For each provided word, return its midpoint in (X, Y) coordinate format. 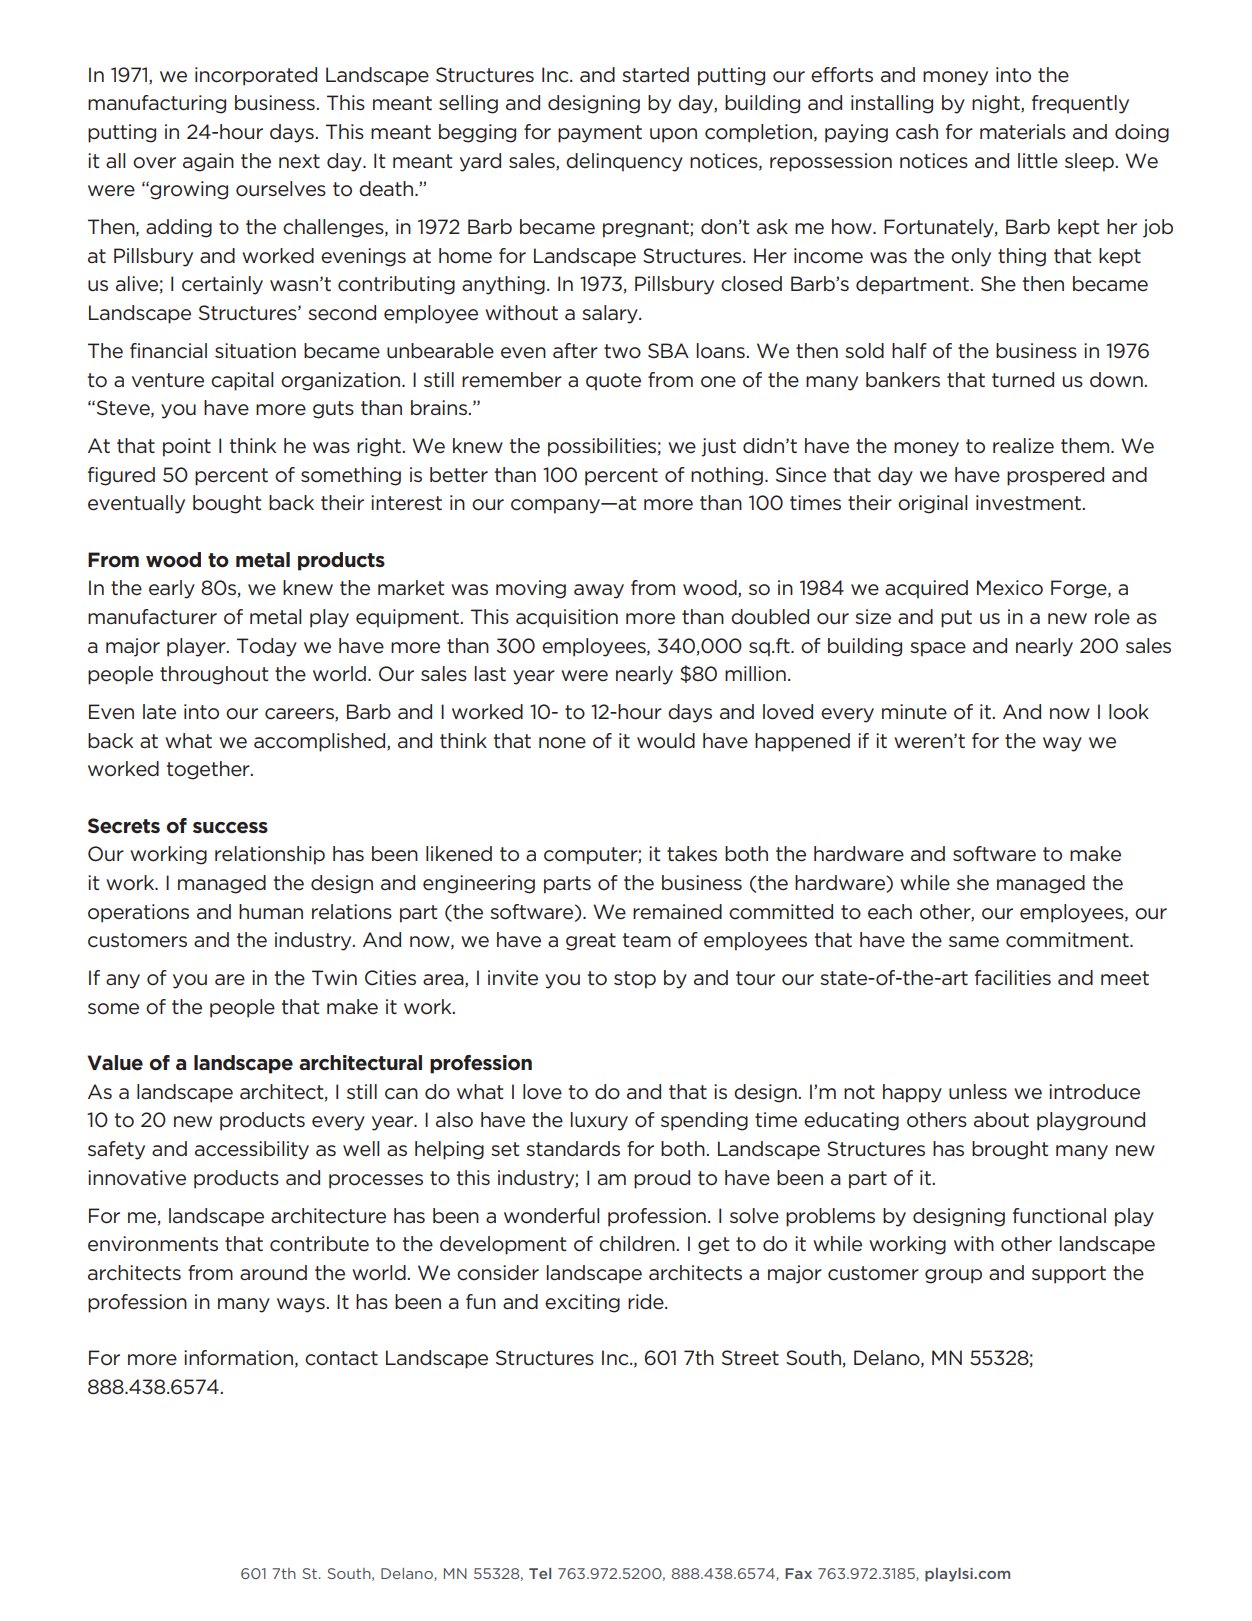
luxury (599, 1121)
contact (341, 1358)
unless (978, 1092)
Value (115, 1063)
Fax (798, 1573)
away (599, 591)
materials (1023, 132)
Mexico (1010, 588)
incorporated (256, 76)
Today (267, 647)
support (1069, 1275)
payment (600, 134)
